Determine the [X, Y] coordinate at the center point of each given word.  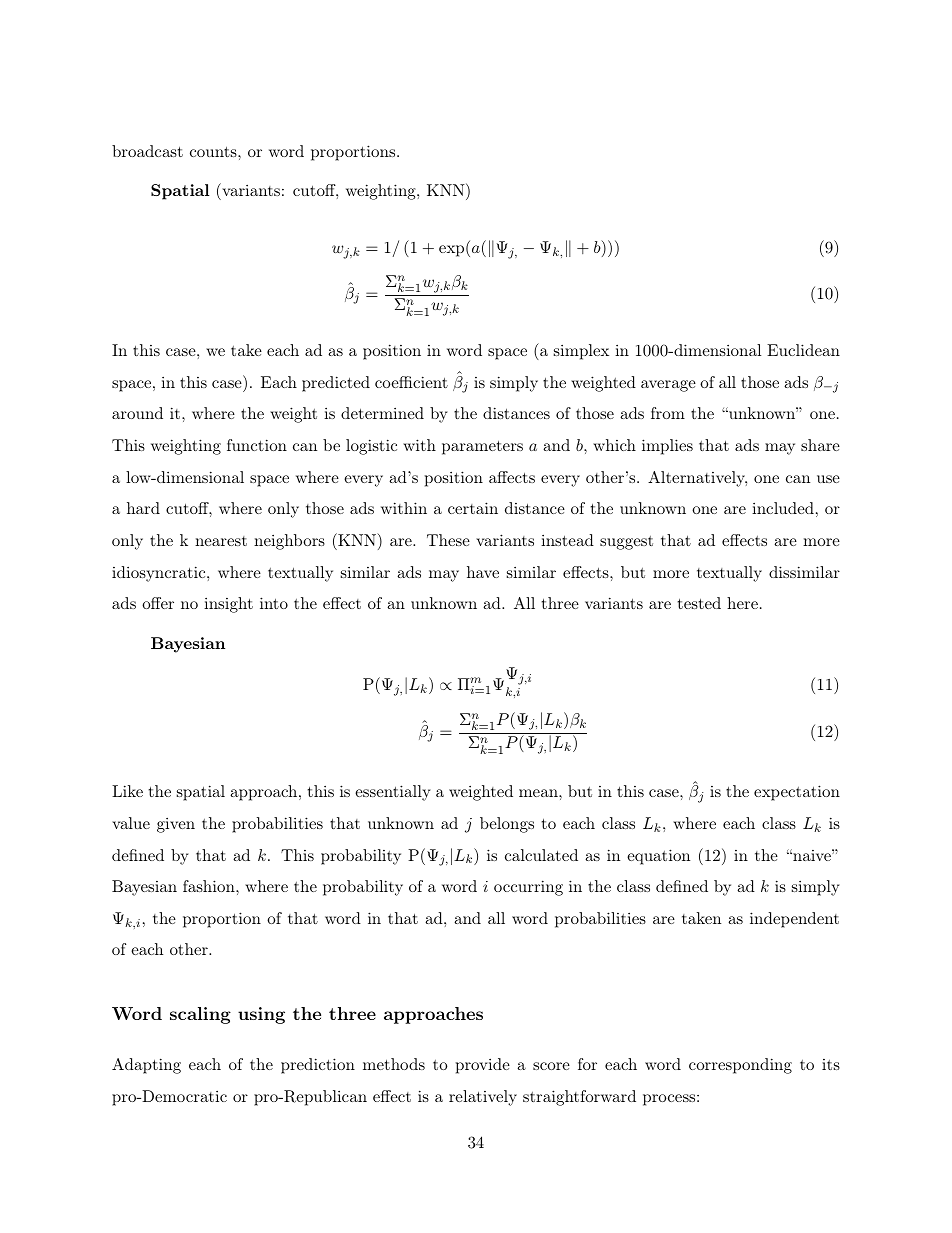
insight [228, 605]
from [668, 413]
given [176, 825]
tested [699, 603]
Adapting [146, 1066]
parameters [482, 447]
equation [658, 857]
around [137, 413]
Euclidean [803, 350]
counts [214, 151]
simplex [581, 352]
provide [483, 1066]
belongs [507, 825]
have [483, 572]
